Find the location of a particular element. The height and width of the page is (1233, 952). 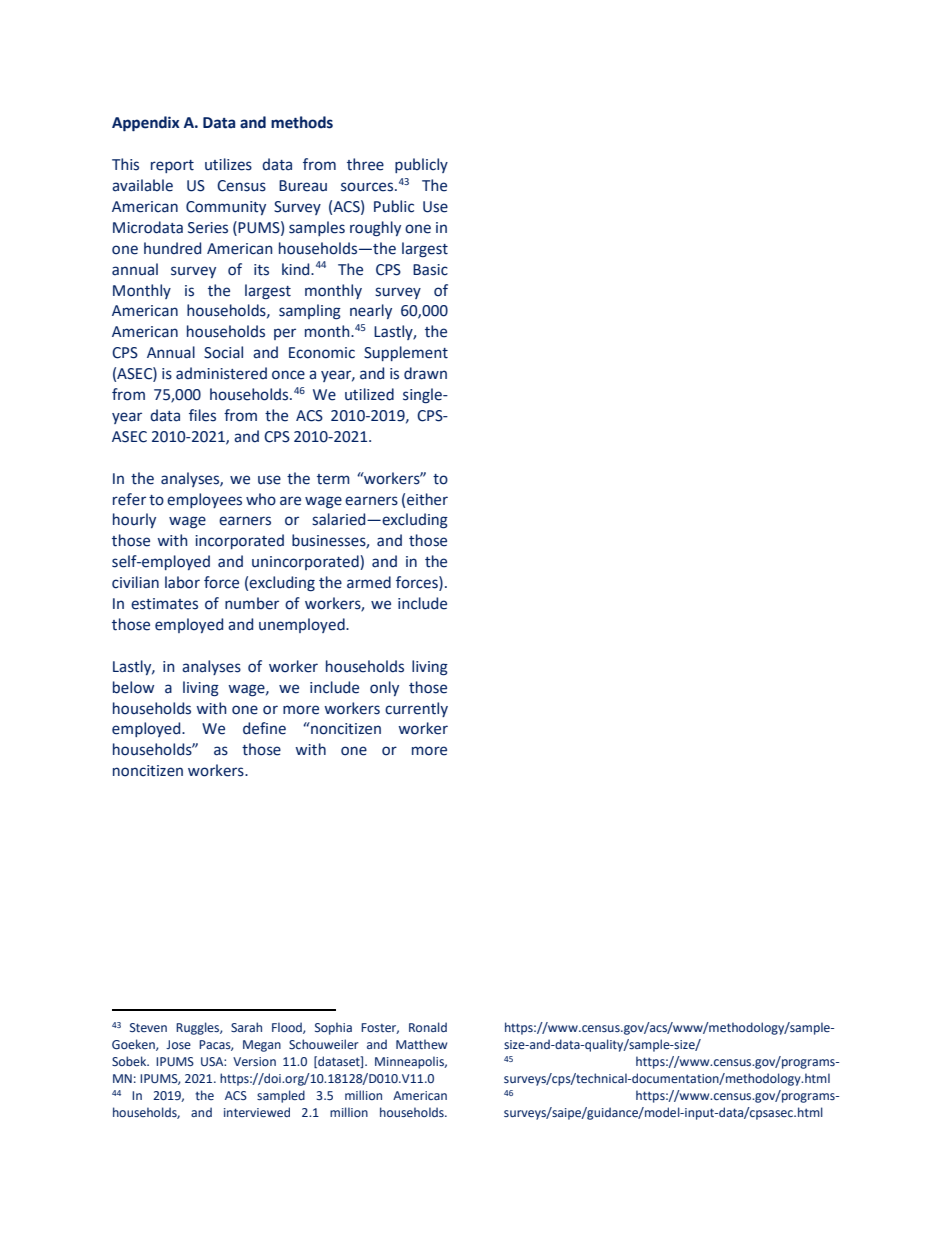

number is located at coordinates (252, 603).
